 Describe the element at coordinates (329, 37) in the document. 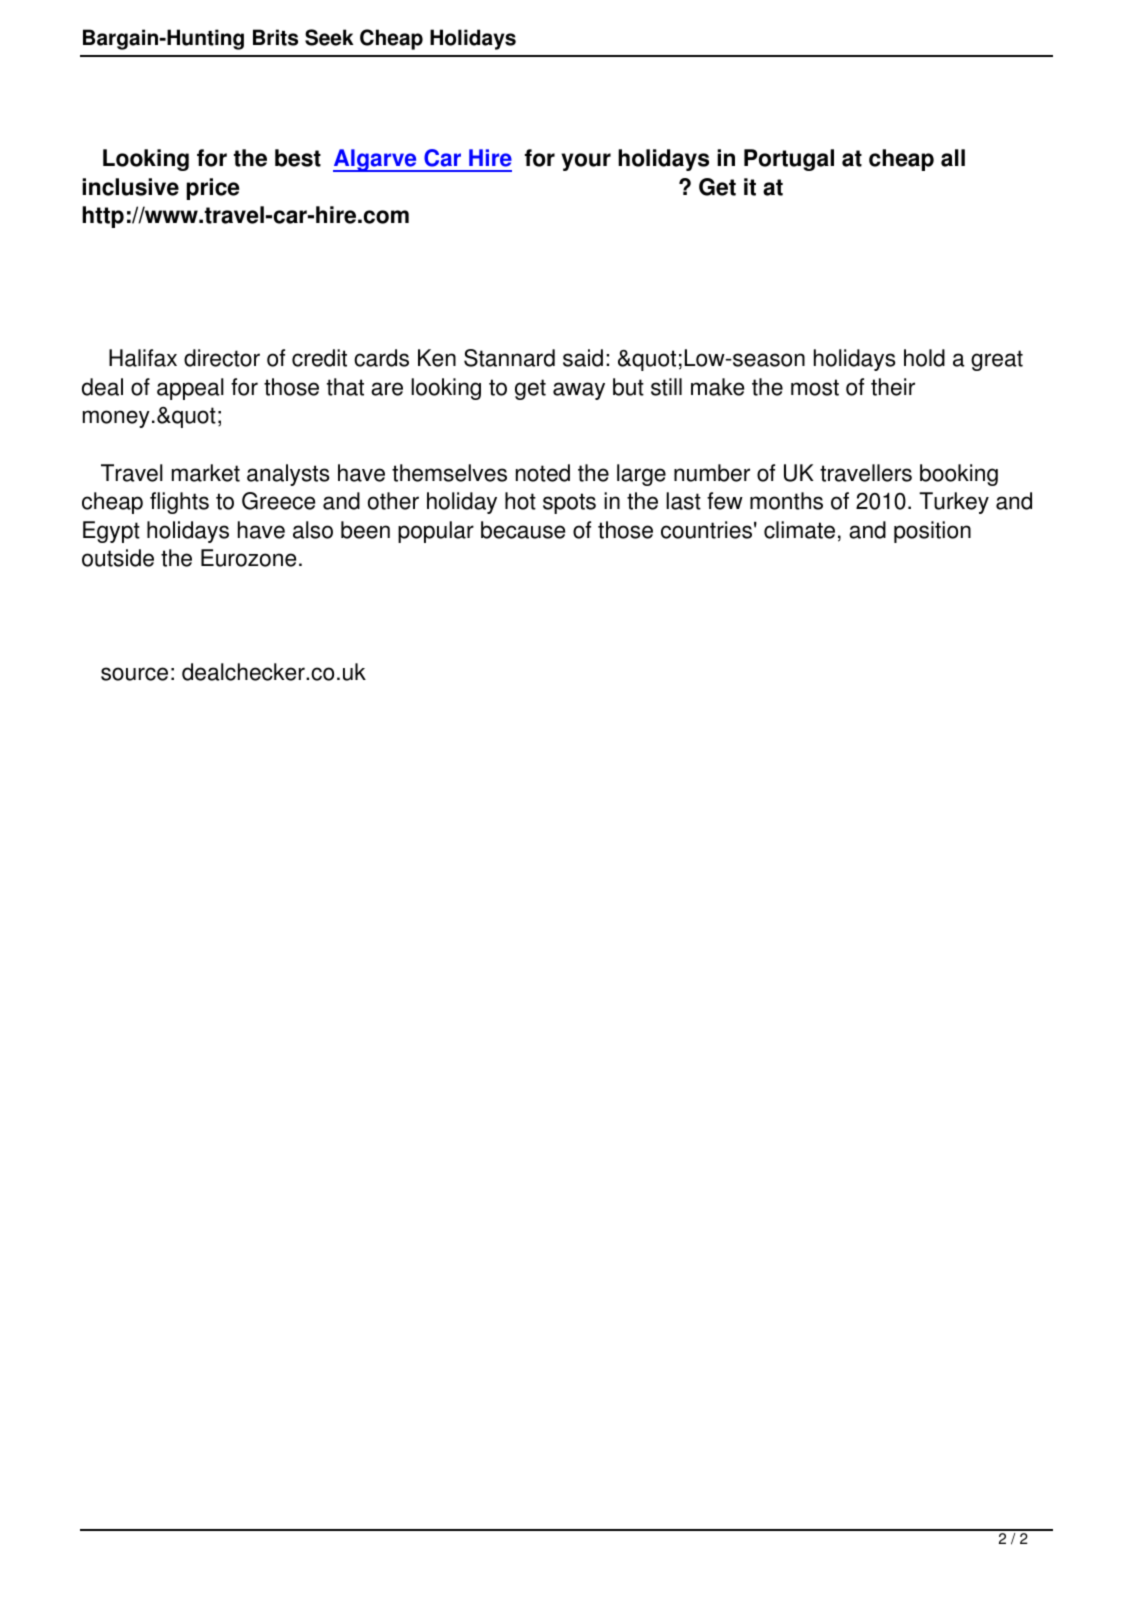

I see `Seek` at that location.
